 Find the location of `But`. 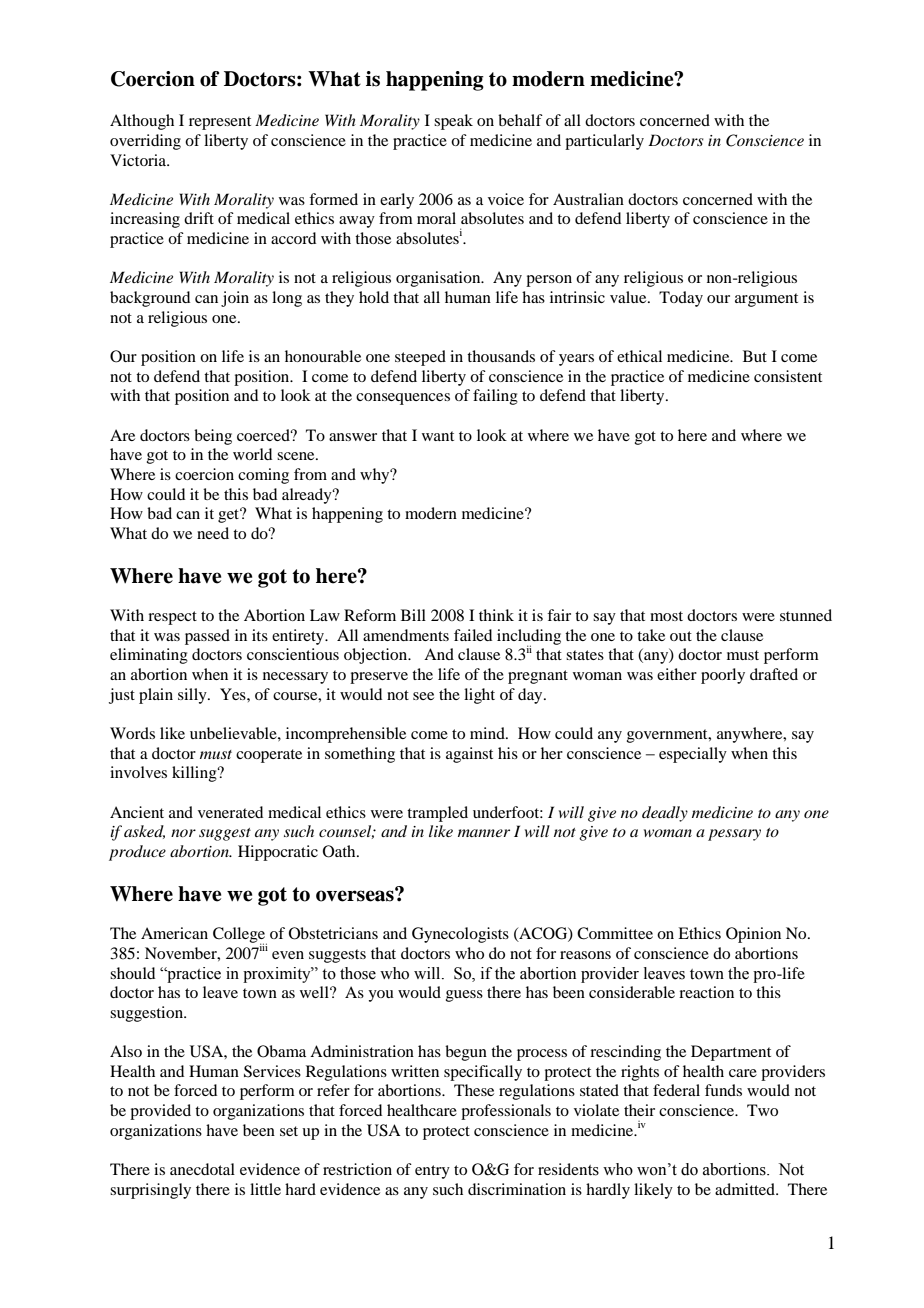

But is located at coordinates (755, 356).
